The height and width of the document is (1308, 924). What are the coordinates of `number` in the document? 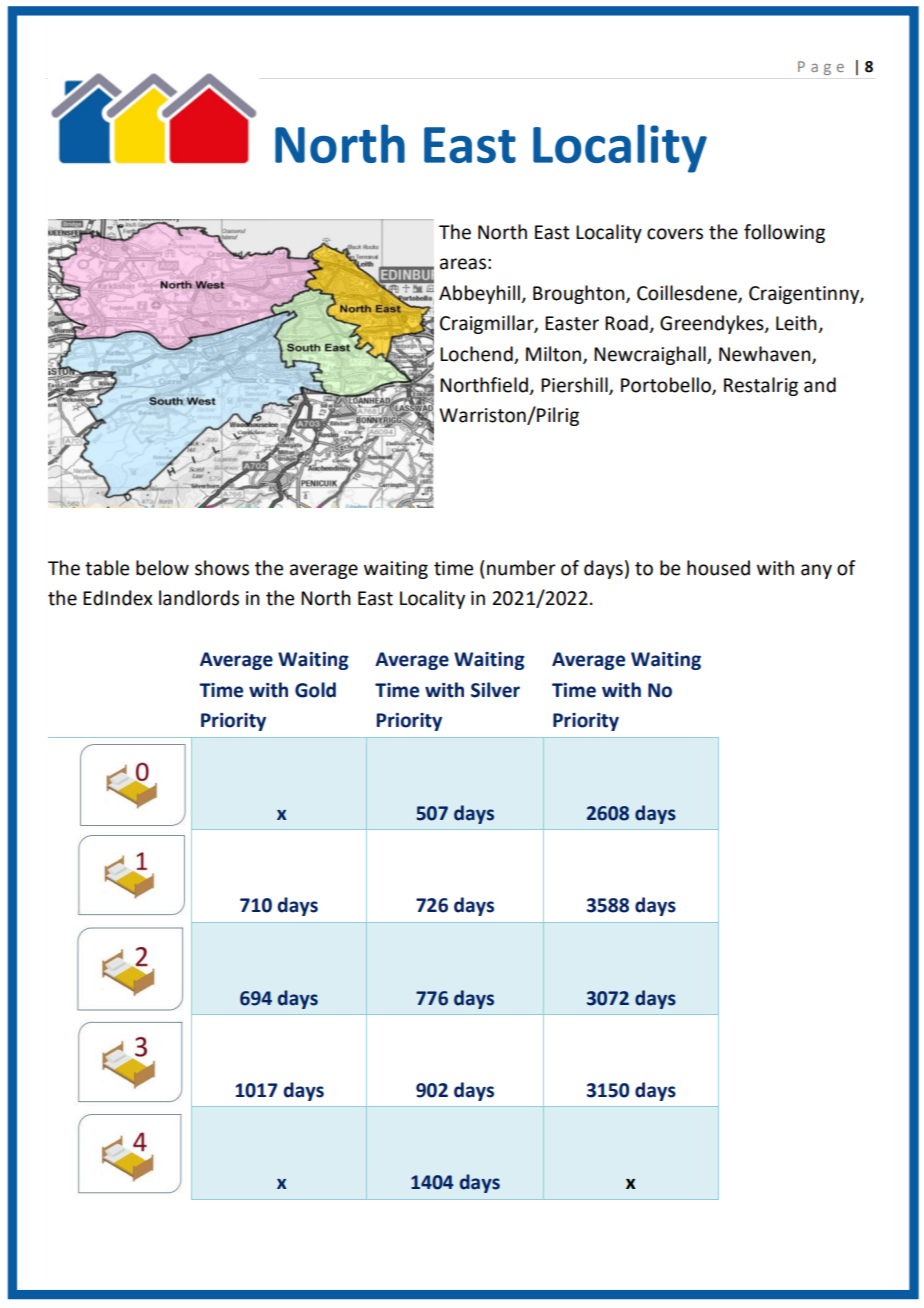 It's located at (521, 568).
